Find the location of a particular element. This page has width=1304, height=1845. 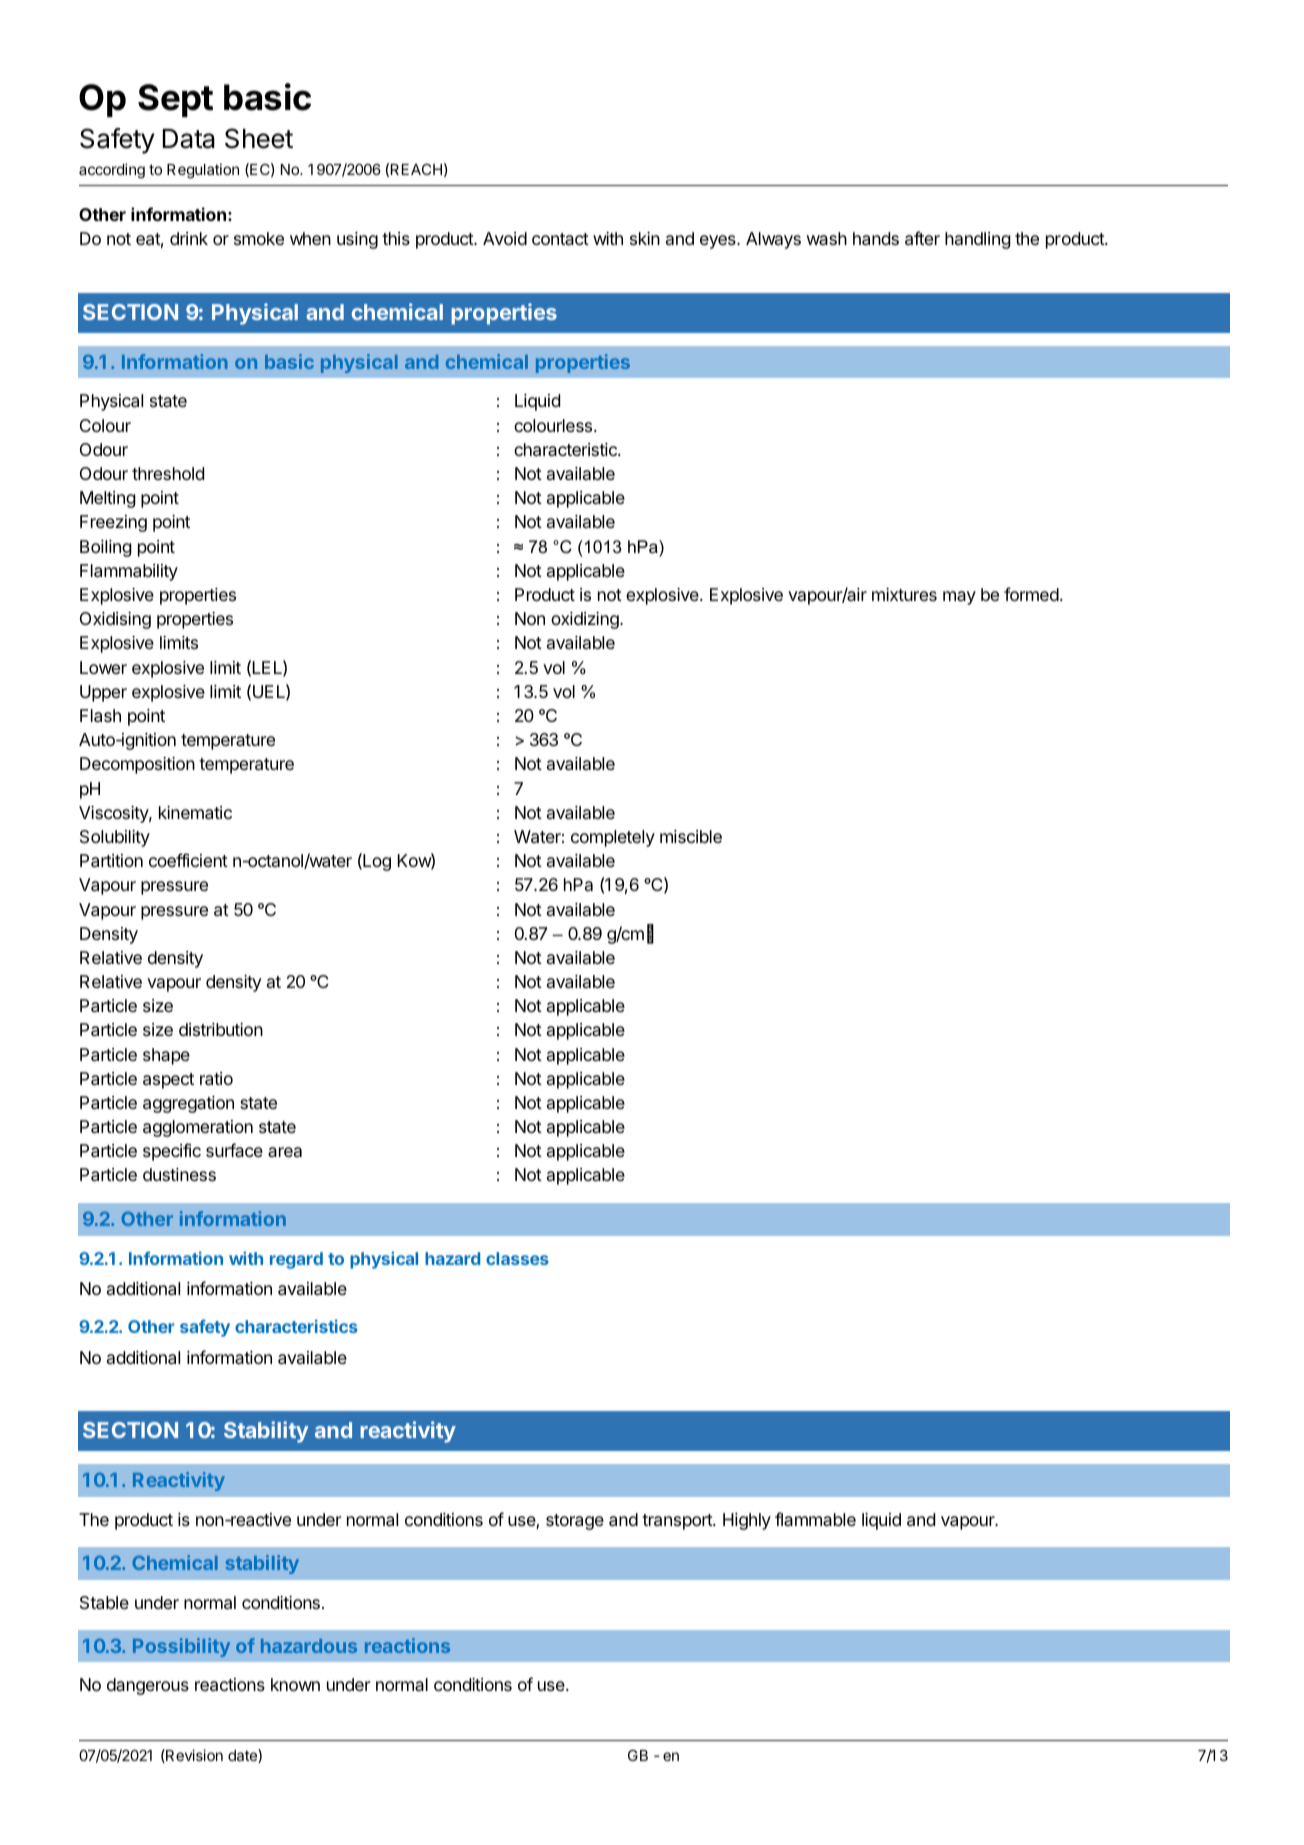

regard is located at coordinates (296, 1260).
